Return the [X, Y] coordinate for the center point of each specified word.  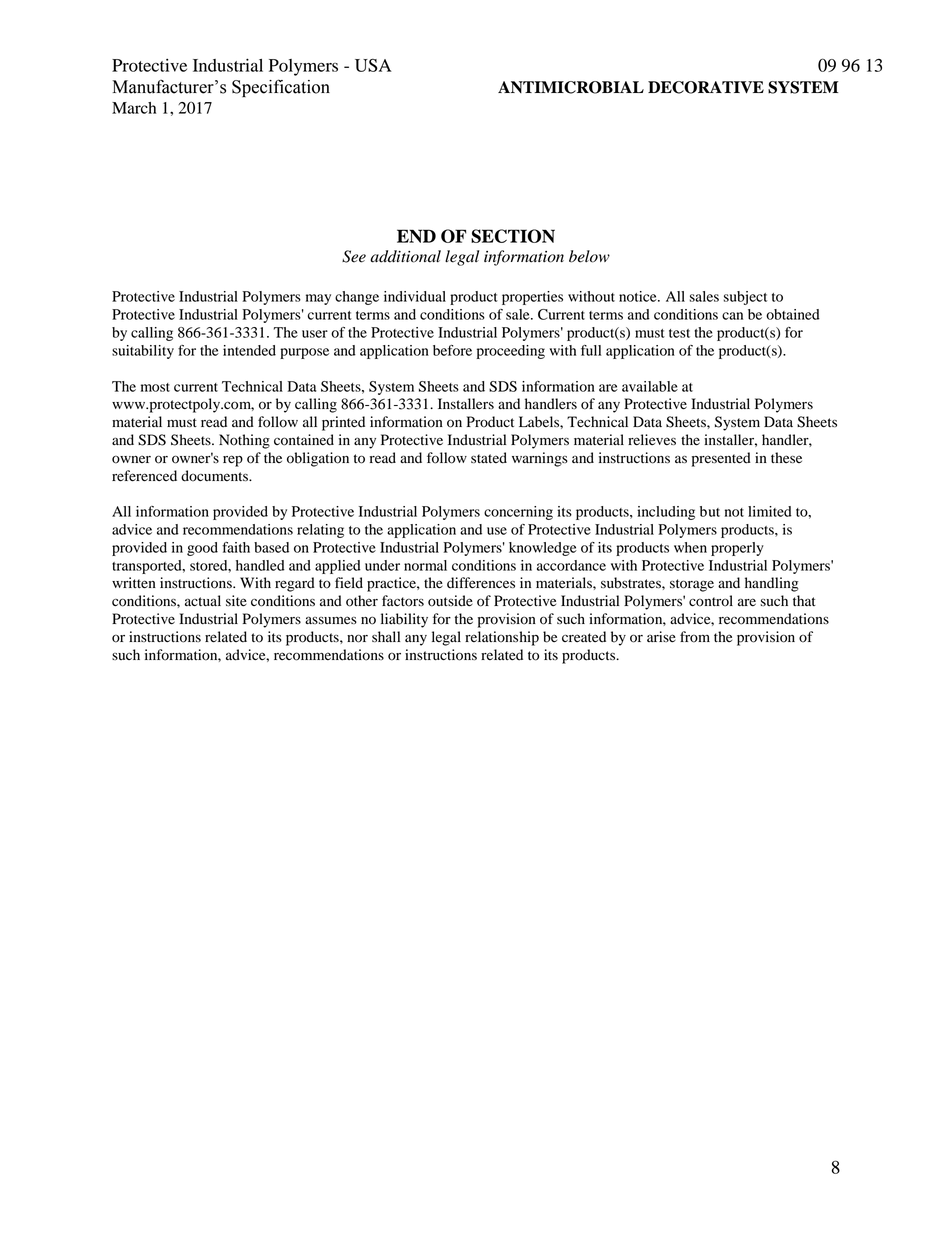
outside [450, 601]
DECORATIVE [706, 87]
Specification [281, 88]
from [695, 637]
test [679, 333]
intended [249, 350]
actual [203, 601]
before [452, 350]
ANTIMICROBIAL [571, 87]
